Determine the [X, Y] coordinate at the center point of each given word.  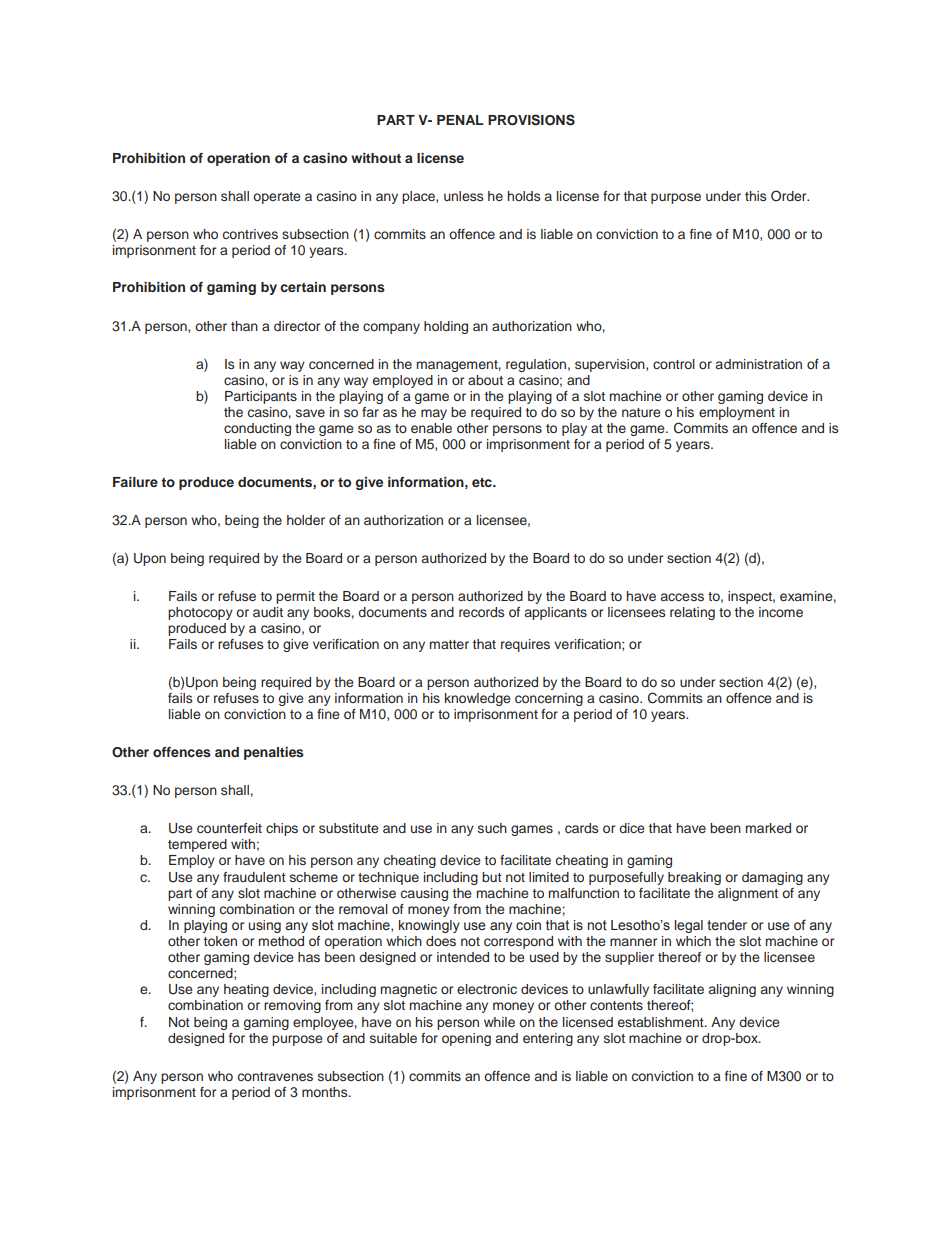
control [674, 364]
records [481, 612]
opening [466, 1039]
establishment [662, 1022]
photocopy [200, 613]
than [244, 326]
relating [692, 613]
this [755, 196]
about [485, 380]
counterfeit [229, 828]
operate [276, 198]
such [492, 828]
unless [463, 196]
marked [768, 828]
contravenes [275, 1076]
